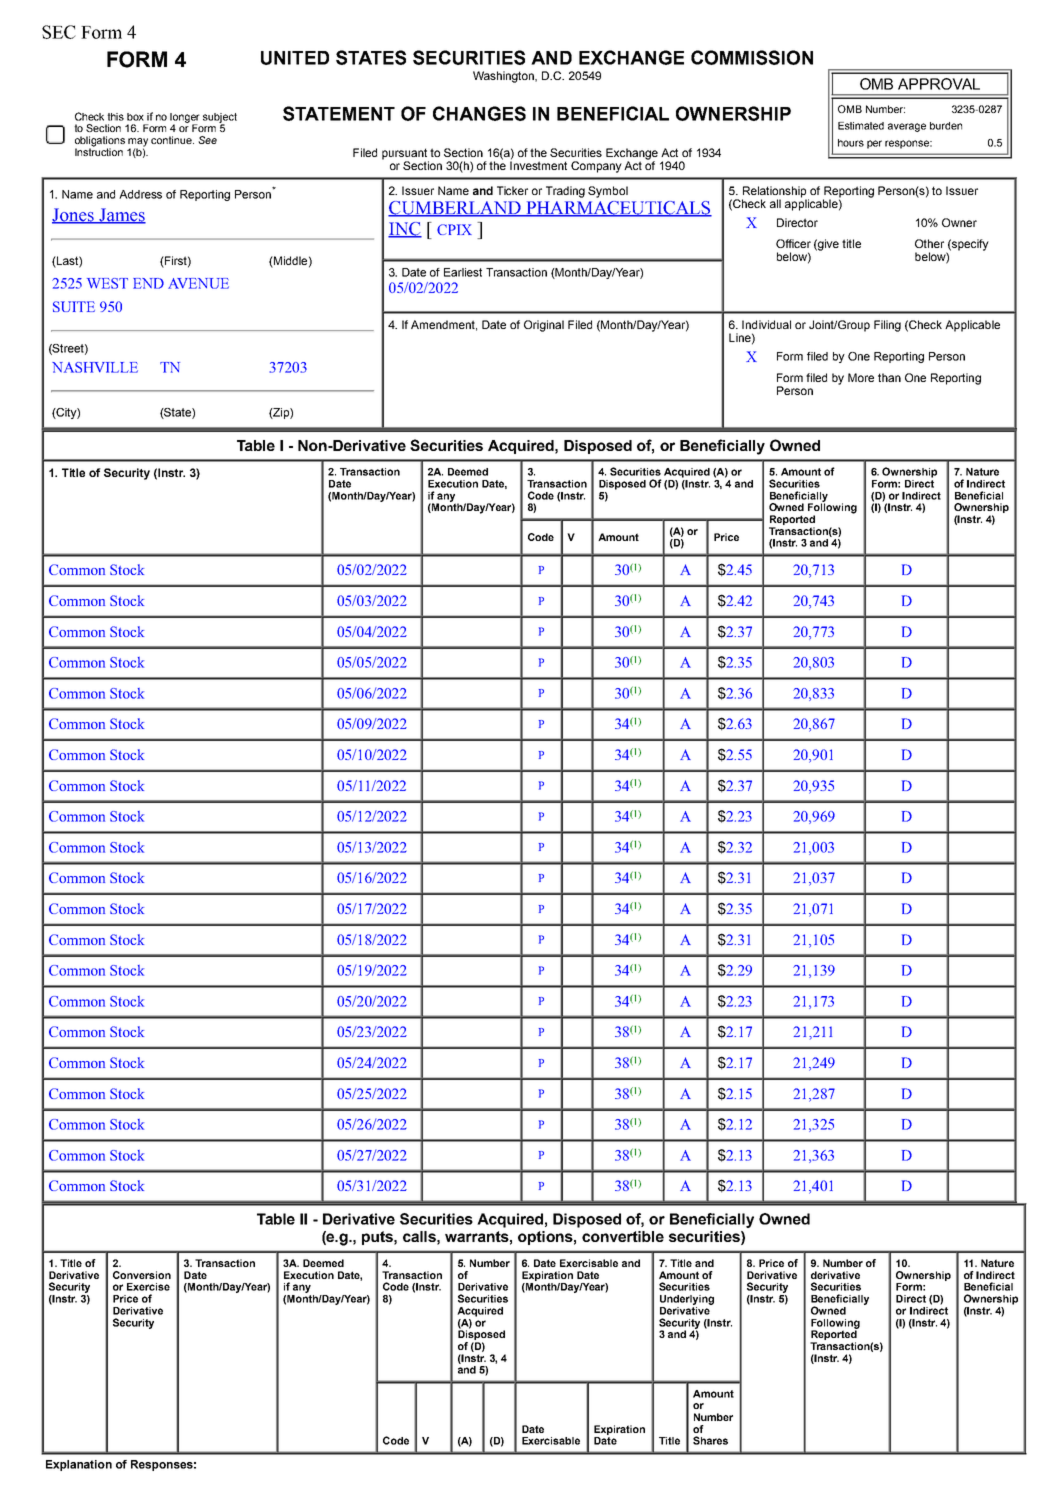  Describe the element at coordinates (479, 113) in the image. I see `CHANGES` at that location.
